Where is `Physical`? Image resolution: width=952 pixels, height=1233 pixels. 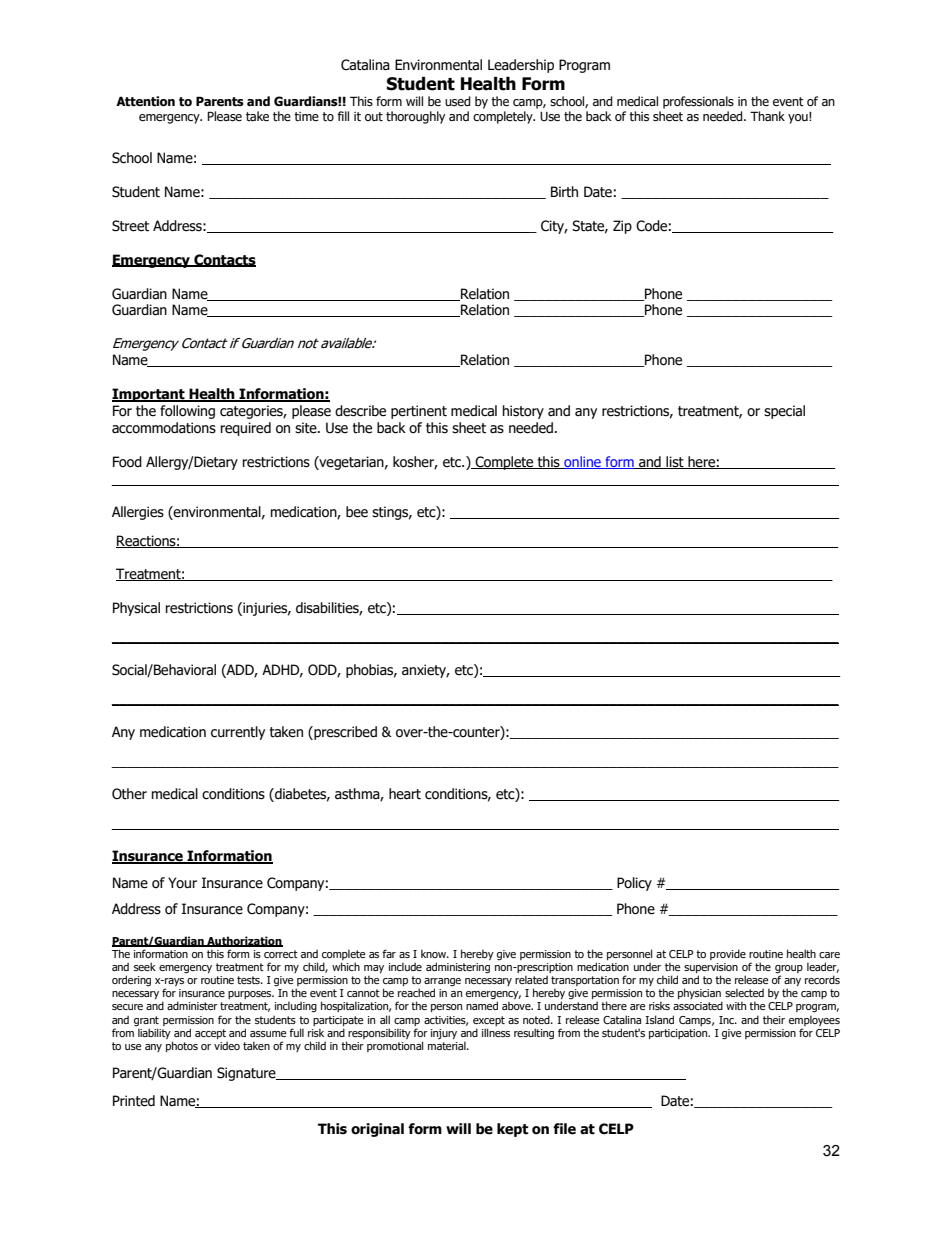 Physical is located at coordinates (136, 609).
